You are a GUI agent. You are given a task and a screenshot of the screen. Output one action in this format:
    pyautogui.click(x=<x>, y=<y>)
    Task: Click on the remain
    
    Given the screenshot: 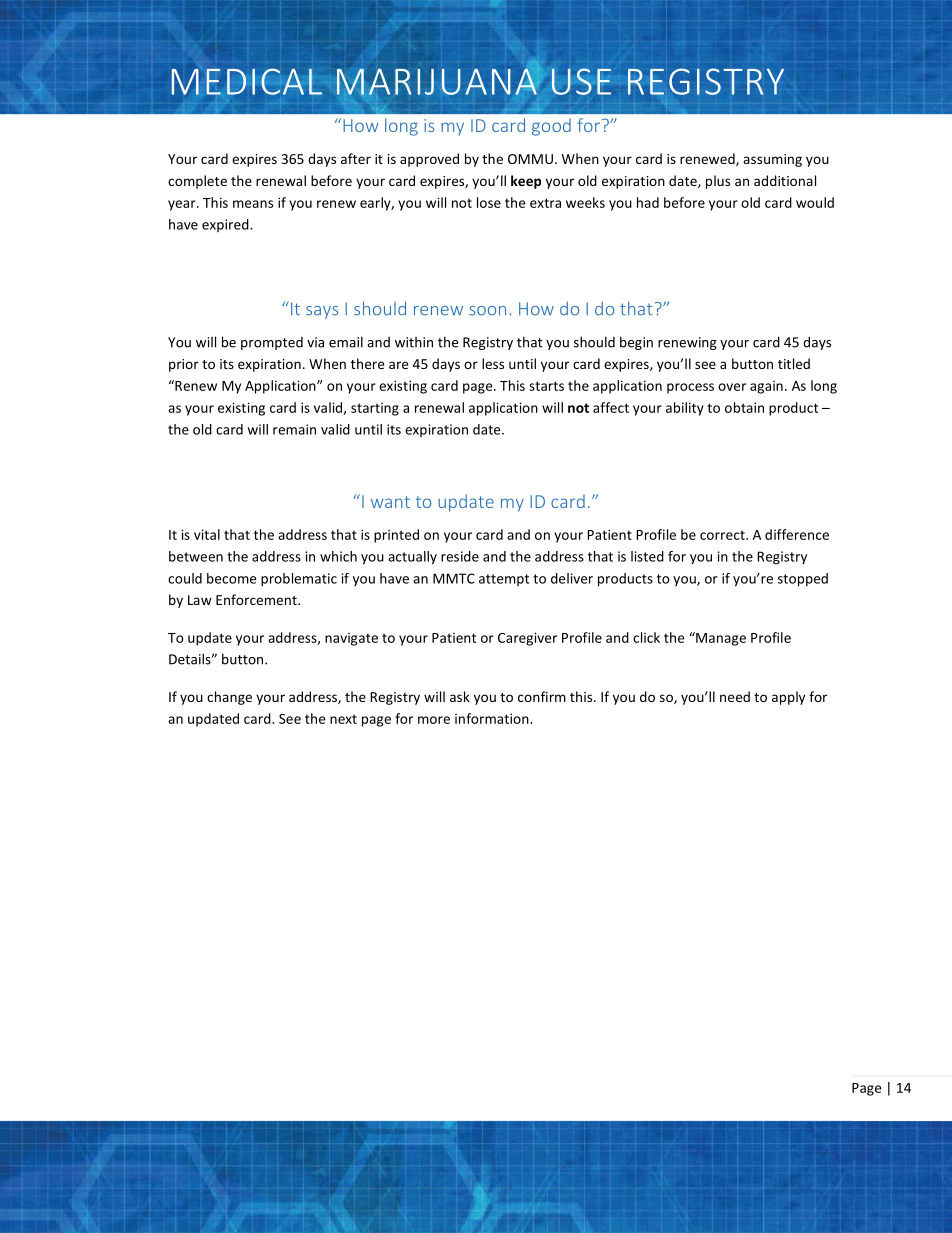 What is the action you would take?
    pyautogui.click(x=294, y=429)
